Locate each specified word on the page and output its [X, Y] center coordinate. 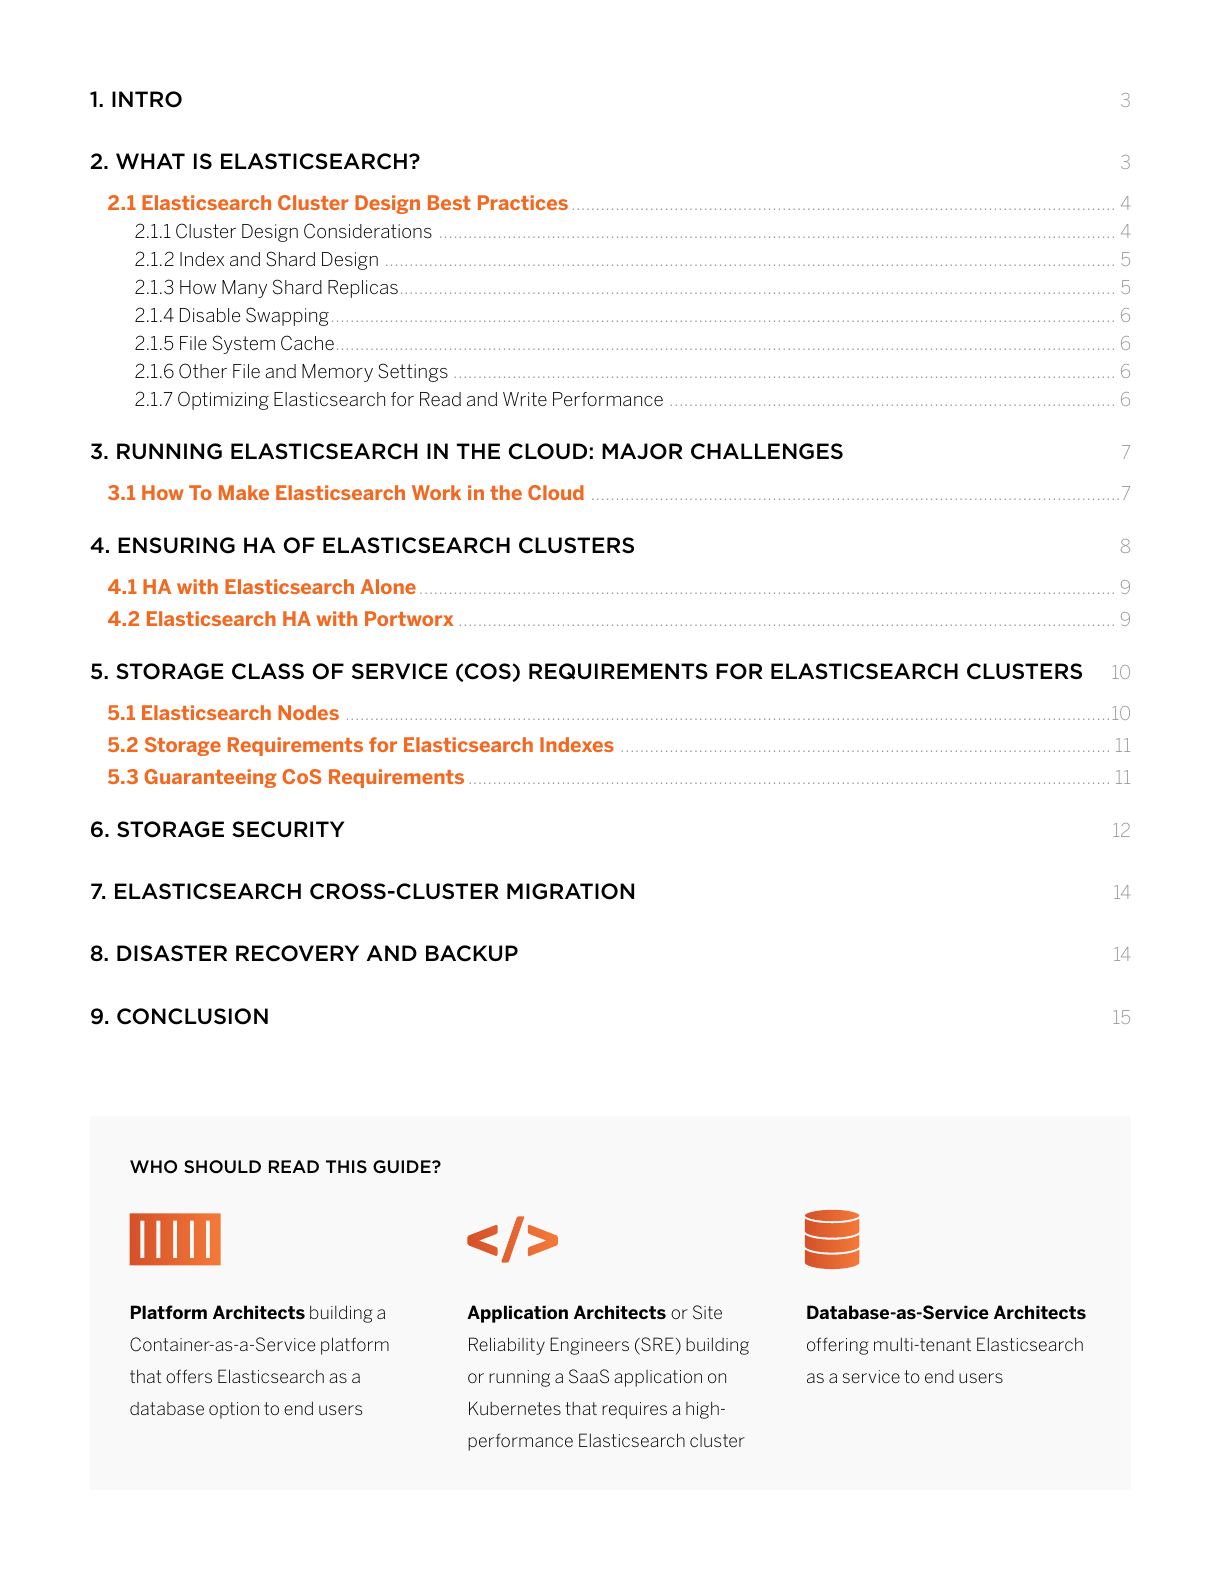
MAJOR [642, 451]
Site [707, 1312]
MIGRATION [570, 891]
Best [449, 202]
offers [189, 1376]
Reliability [507, 1346]
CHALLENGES [767, 451]
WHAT [150, 161]
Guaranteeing [210, 778]
